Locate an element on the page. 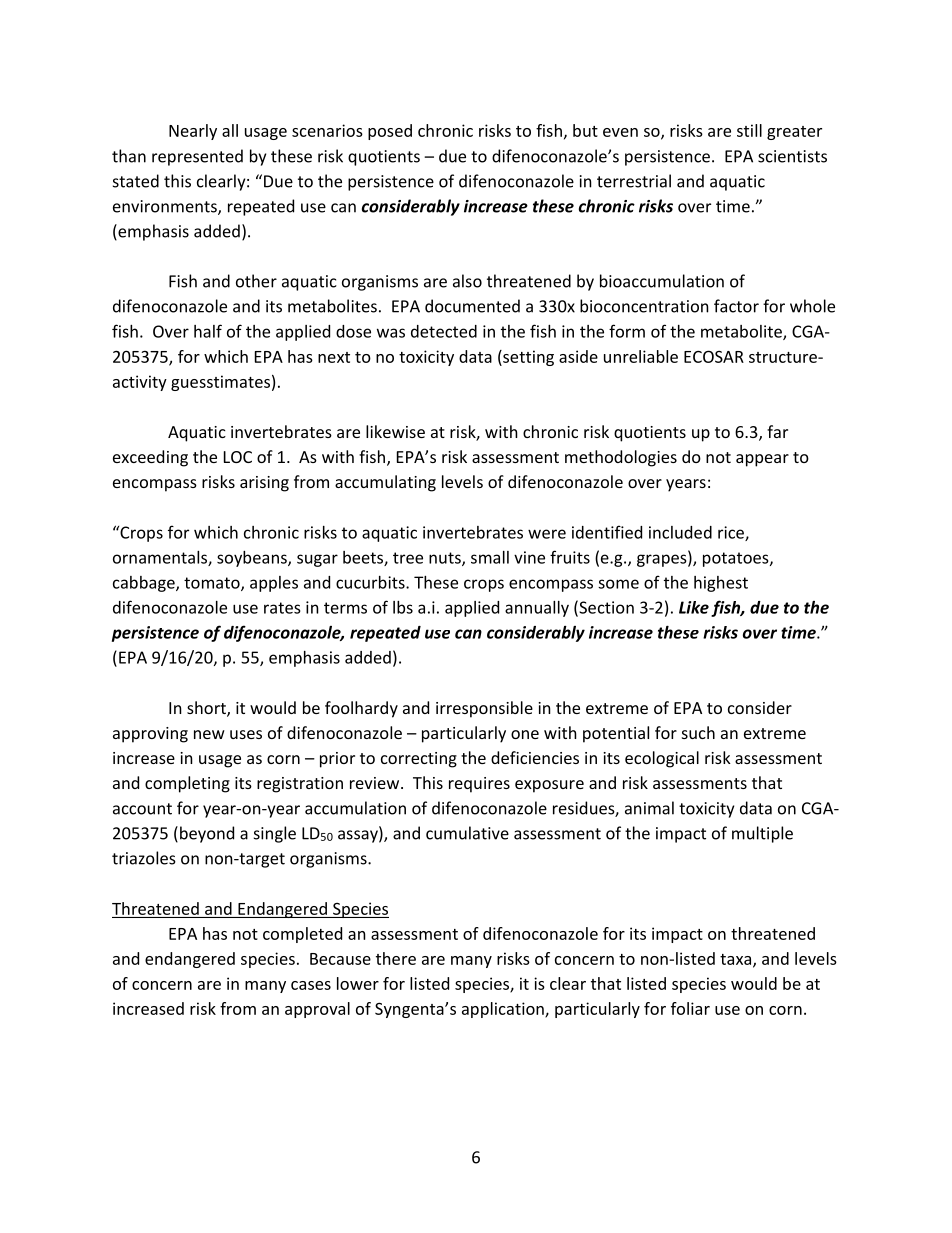  posed is located at coordinates (390, 132).
